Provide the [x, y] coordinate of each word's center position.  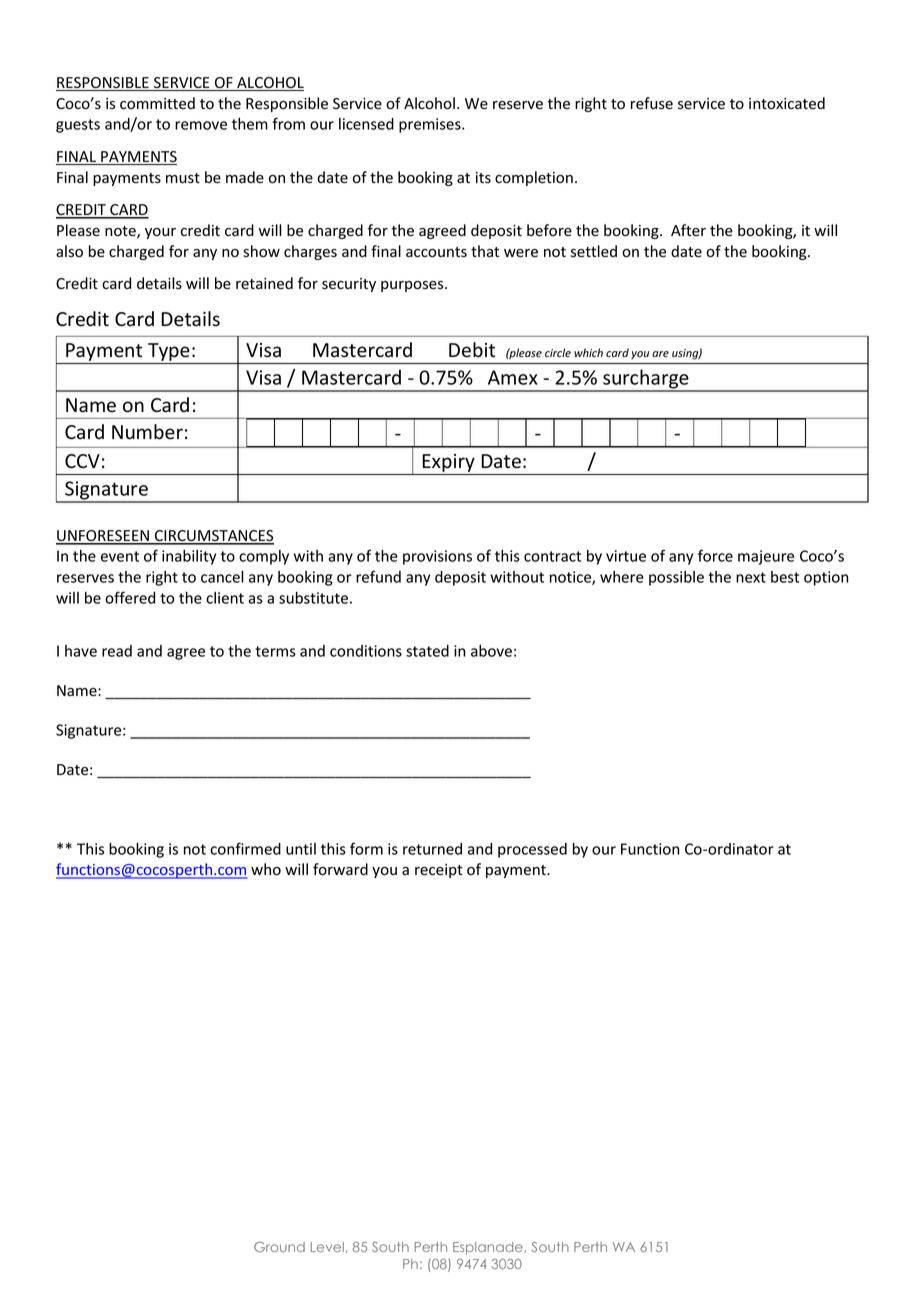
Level [327, 1247]
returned [432, 849]
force [715, 555]
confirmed [245, 848]
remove [201, 125]
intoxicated [787, 103]
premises [431, 125]
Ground [279, 1247]
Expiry [449, 464]
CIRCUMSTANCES [213, 537]
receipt [439, 871]
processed [532, 850]
